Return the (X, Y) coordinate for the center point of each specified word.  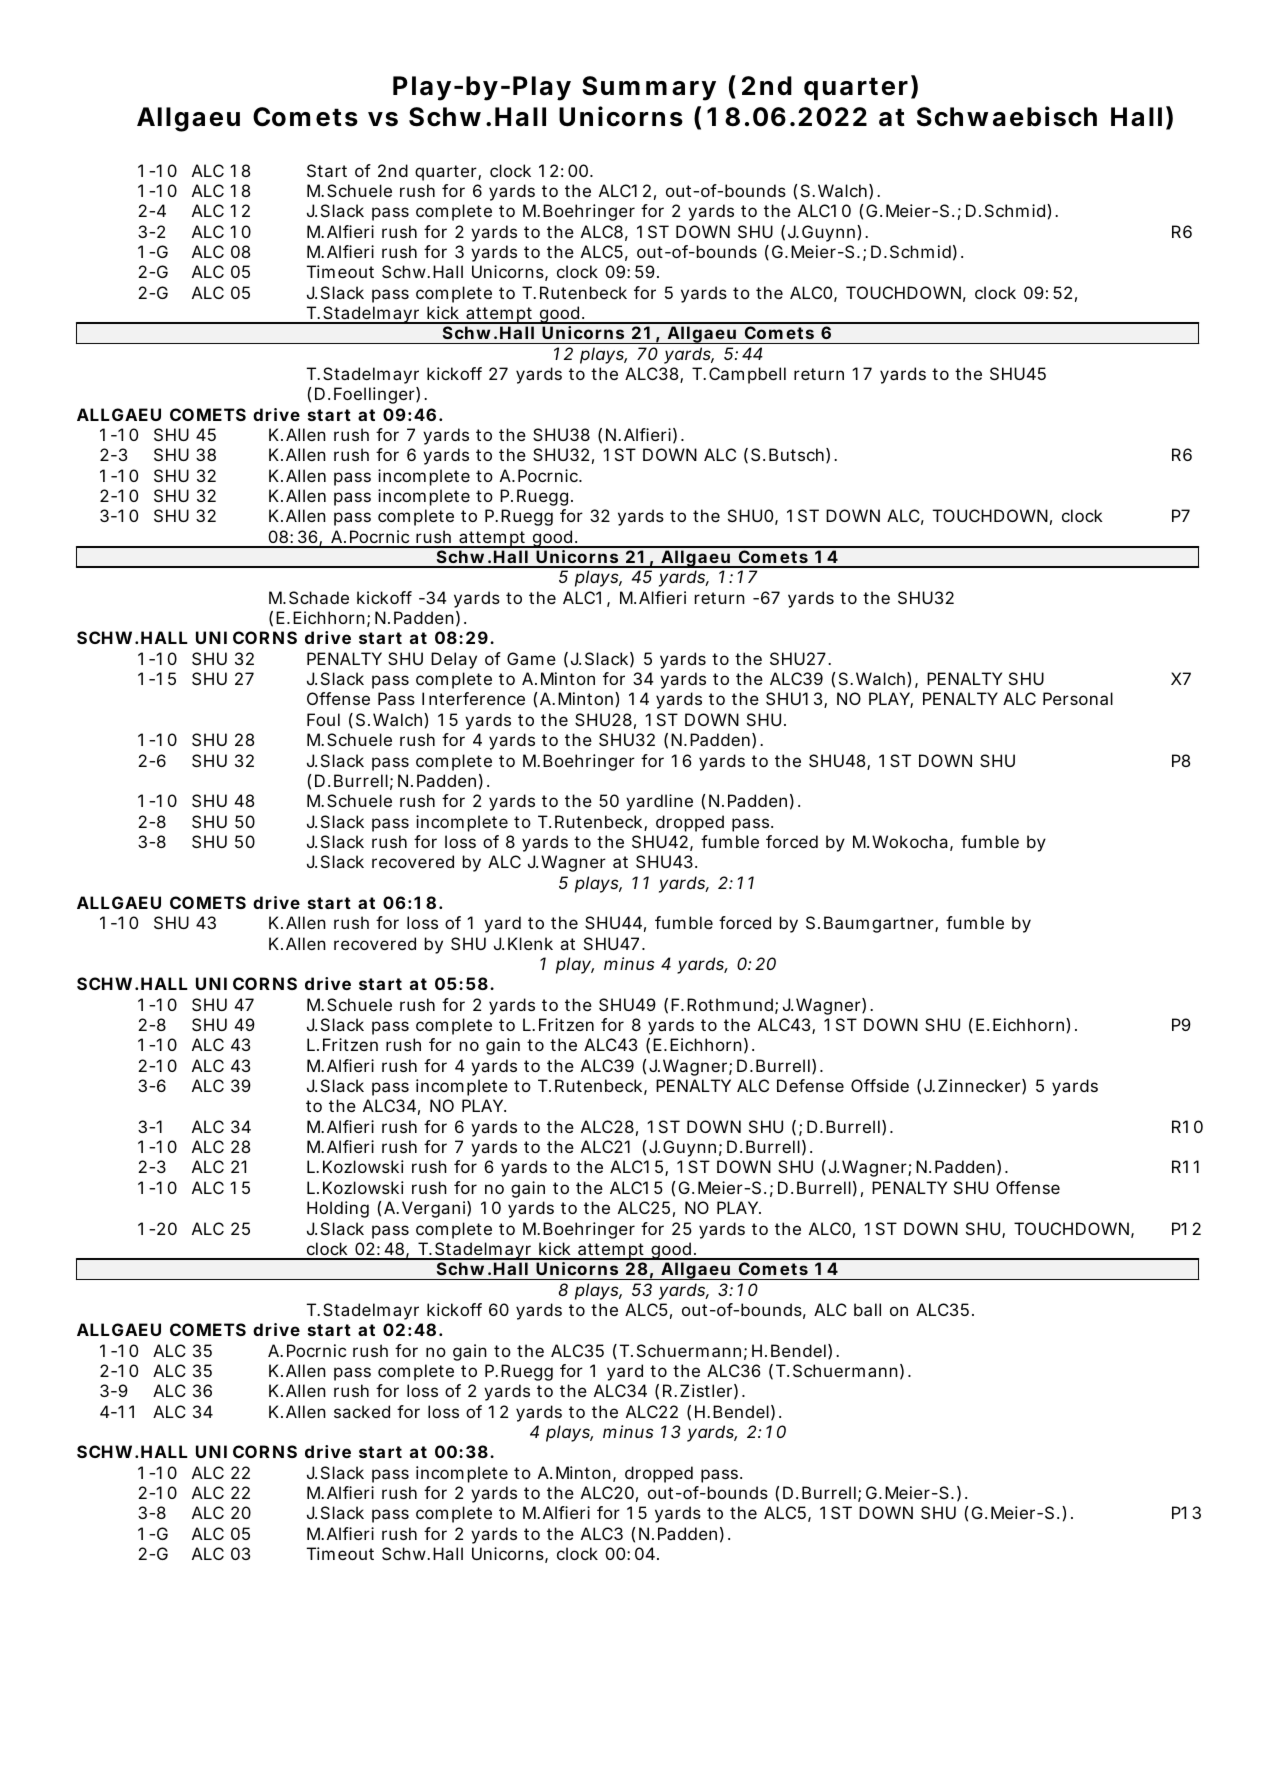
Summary (649, 88)
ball (867, 1309)
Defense (810, 1085)
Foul (323, 719)
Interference (473, 698)
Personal (1078, 698)
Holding (338, 1209)
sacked (362, 1411)
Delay (454, 660)
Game (531, 658)
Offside (880, 1085)
